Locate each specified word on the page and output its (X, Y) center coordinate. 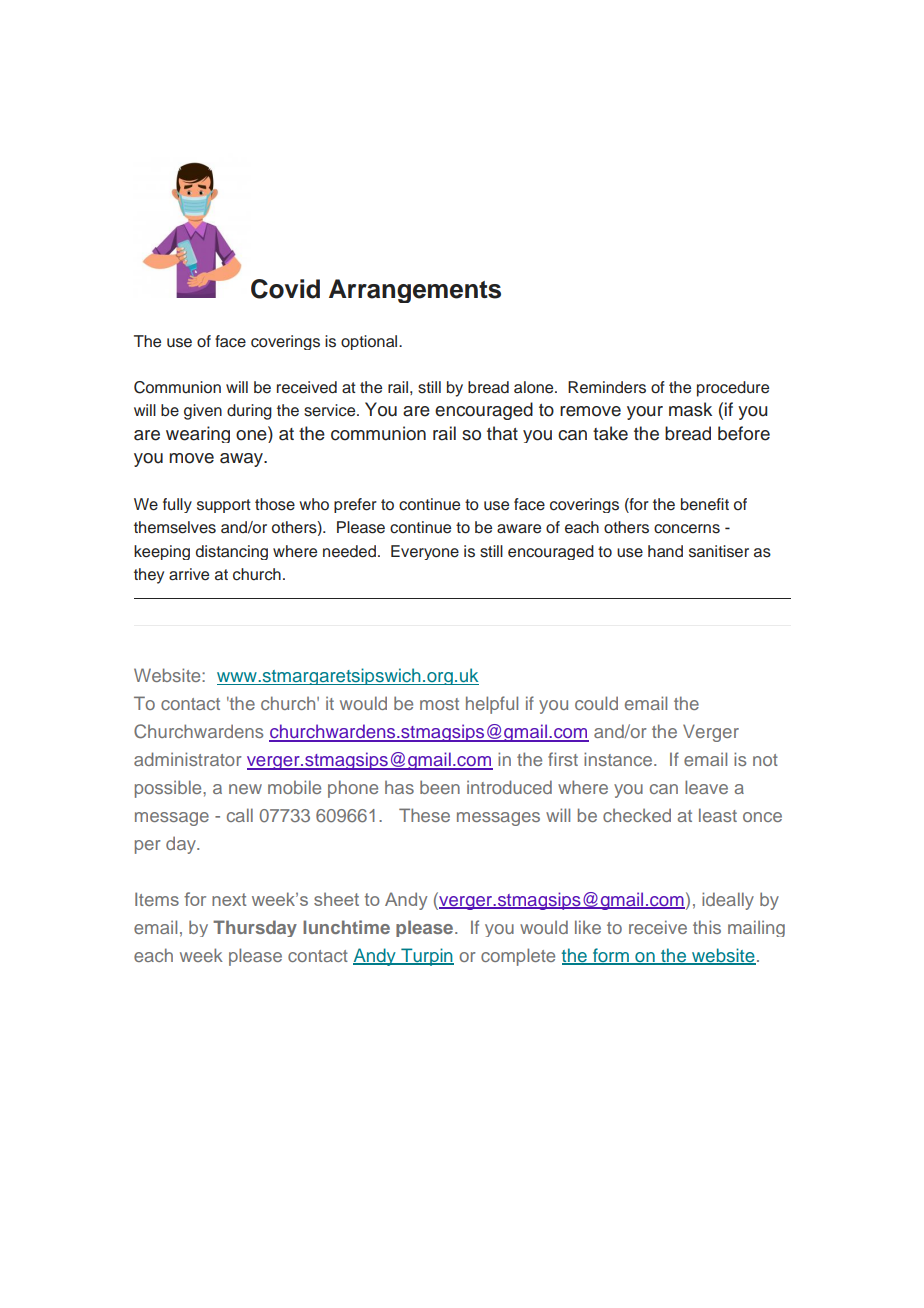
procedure (733, 389)
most (439, 704)
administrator (188, 759)
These (424, 815)
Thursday (255, 928)
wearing (198, 434)
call (240, 815)
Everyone (425, 552)
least (718, 815)
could (596, 703)
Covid (285, 289)
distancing (232, 552)
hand (665, 551)
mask (690, 409)
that (502, 433)
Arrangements (415, 291)
